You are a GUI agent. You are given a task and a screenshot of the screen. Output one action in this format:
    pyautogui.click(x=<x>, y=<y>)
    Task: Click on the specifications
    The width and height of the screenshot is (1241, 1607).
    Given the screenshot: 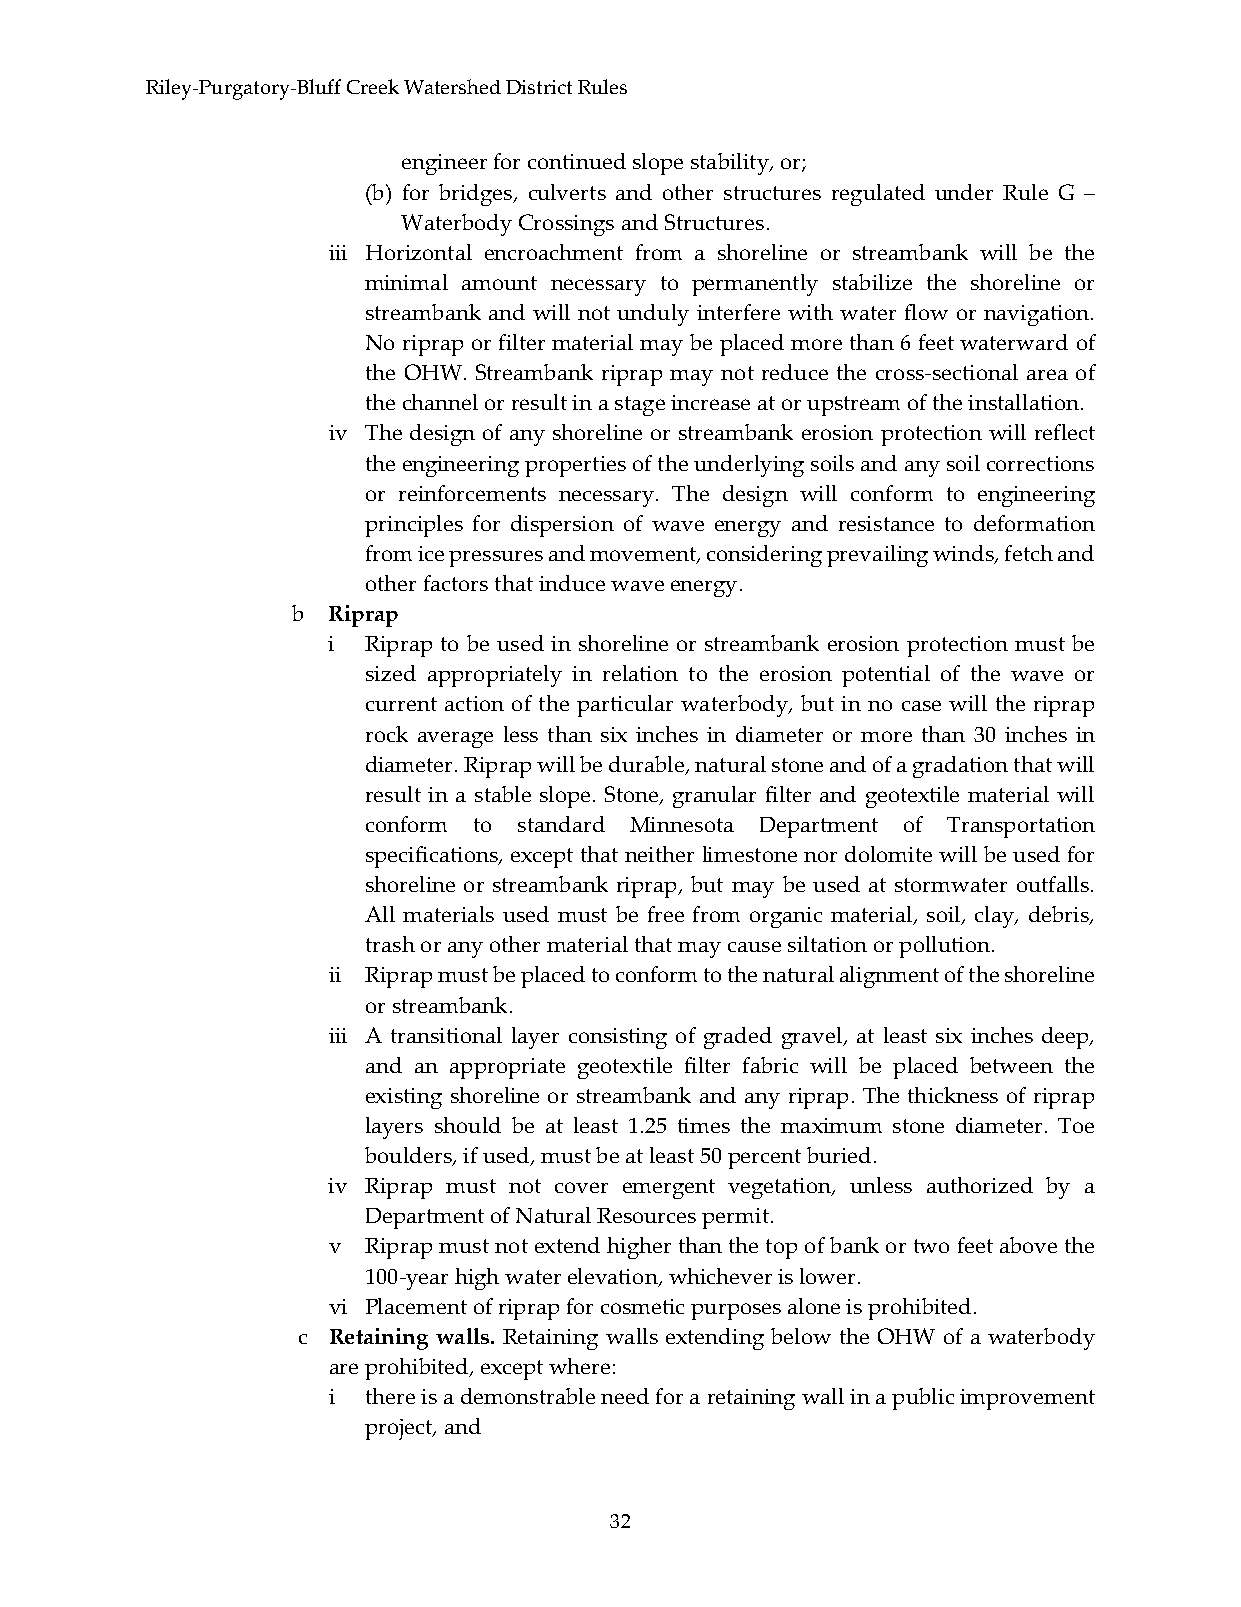 What is the action you would take?
    pyautogui.click(x=433, y=857)
